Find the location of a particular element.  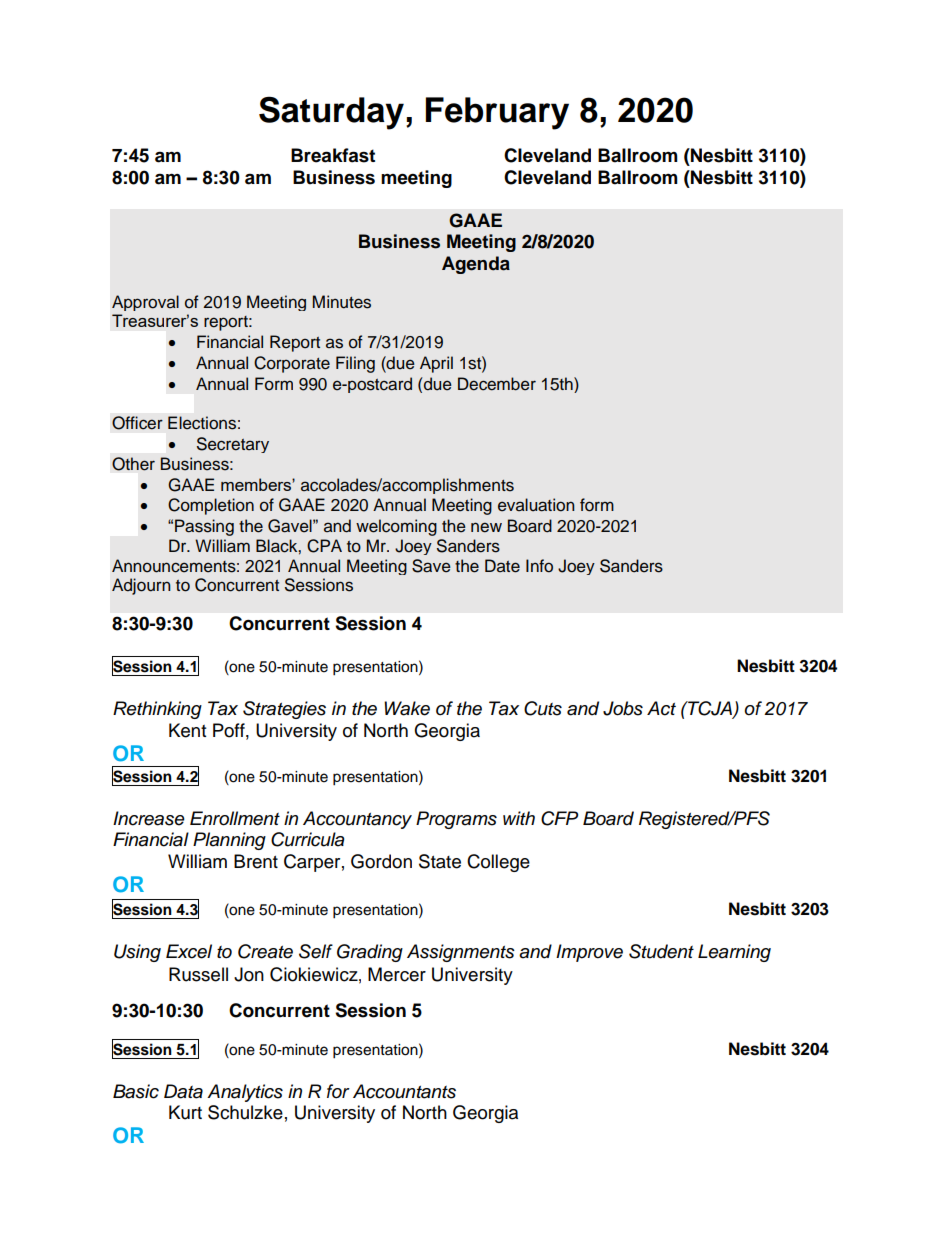

State is located at coordinates (440, 861).
